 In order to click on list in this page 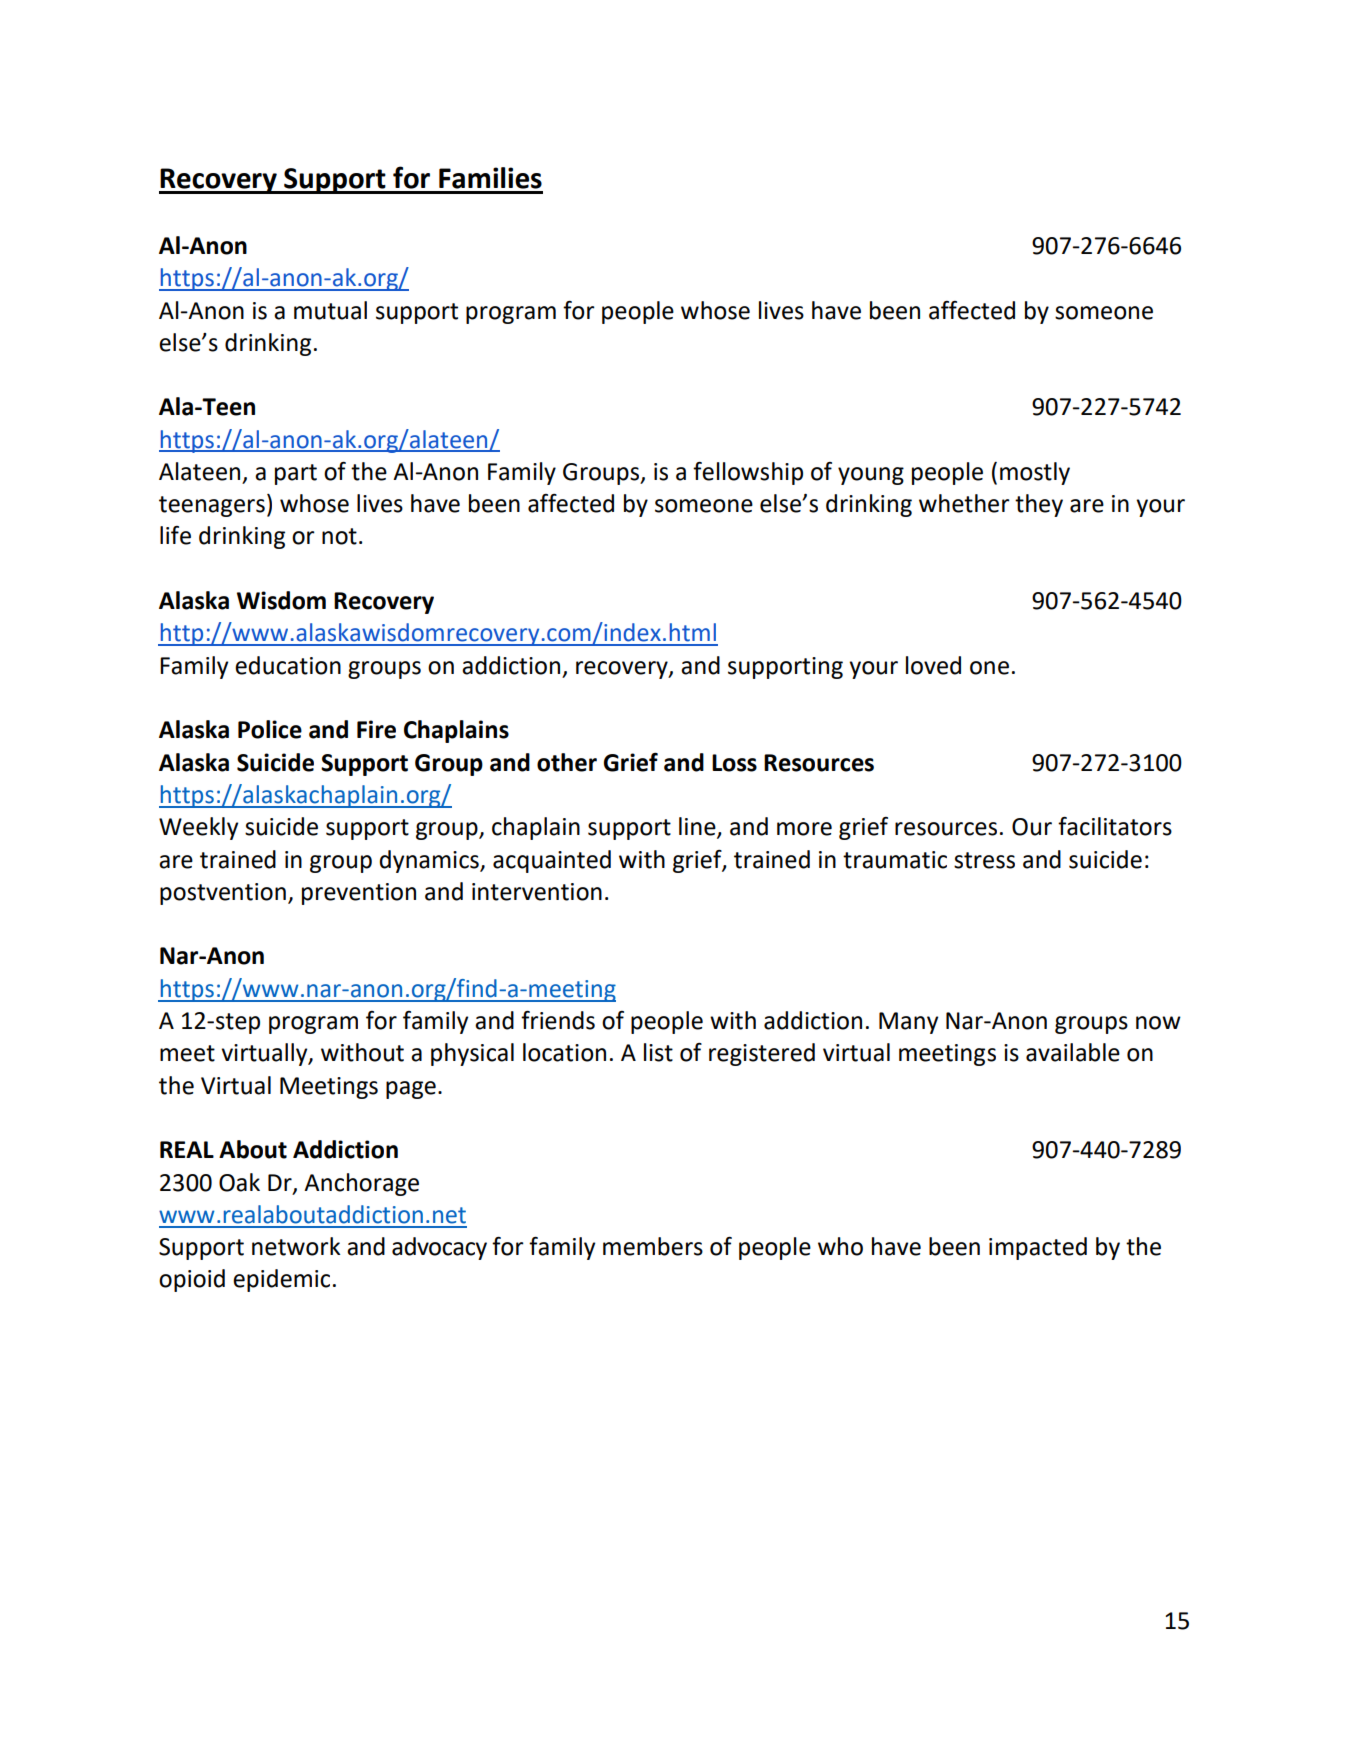, I will do `click(658, 1052)`.
